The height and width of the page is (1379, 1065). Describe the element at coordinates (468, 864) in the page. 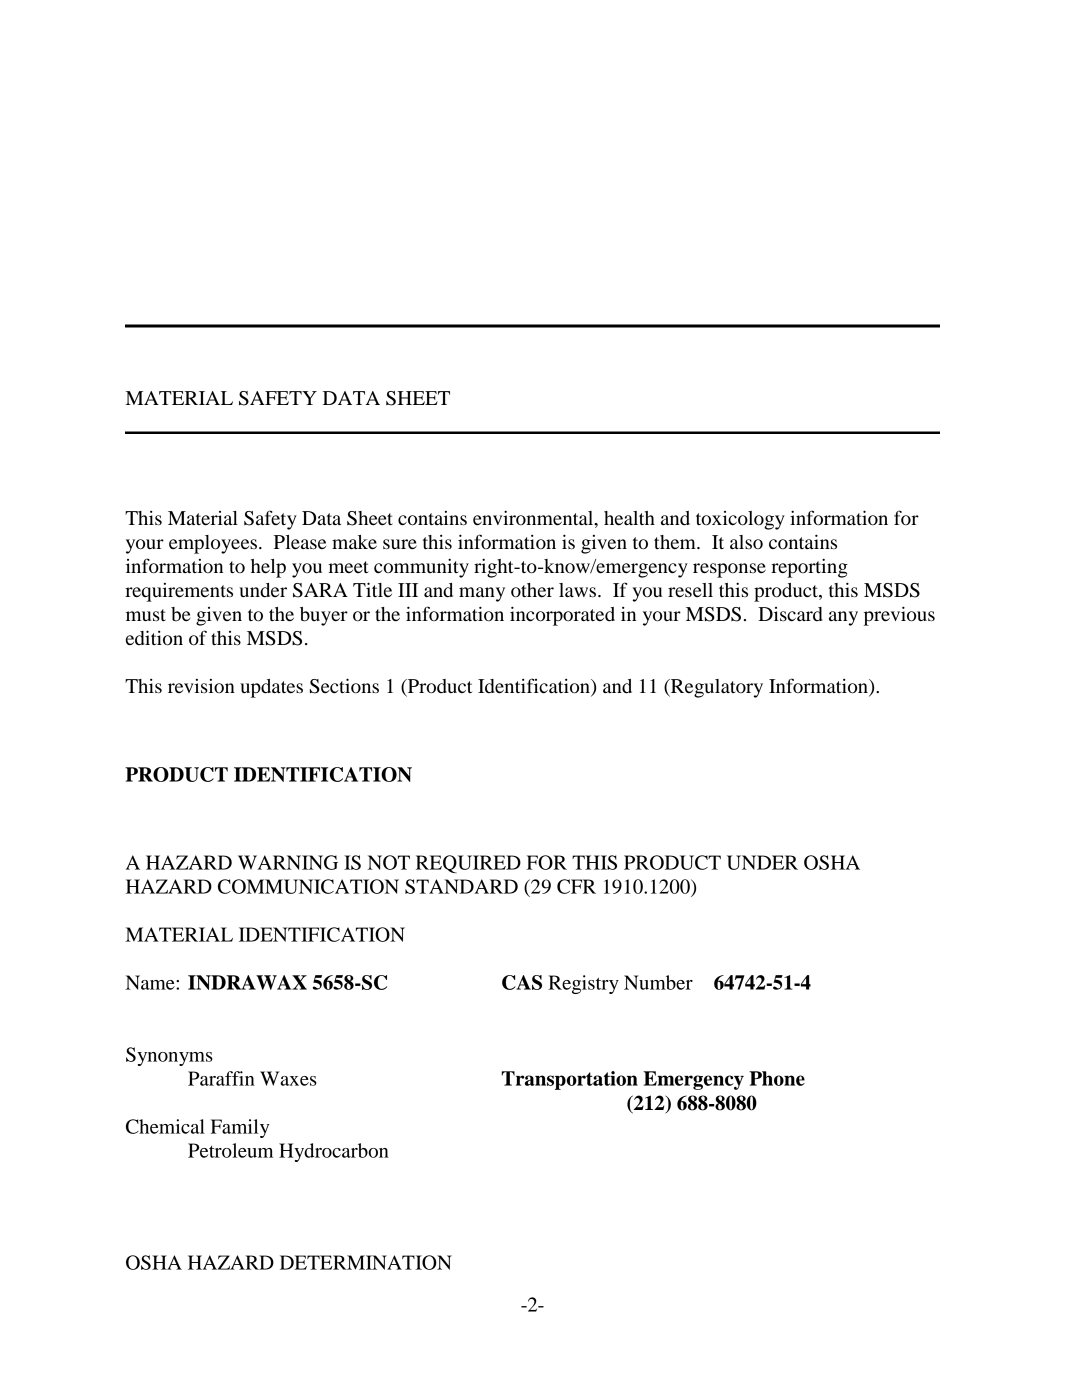

I see `REQUIRED` at that location.
